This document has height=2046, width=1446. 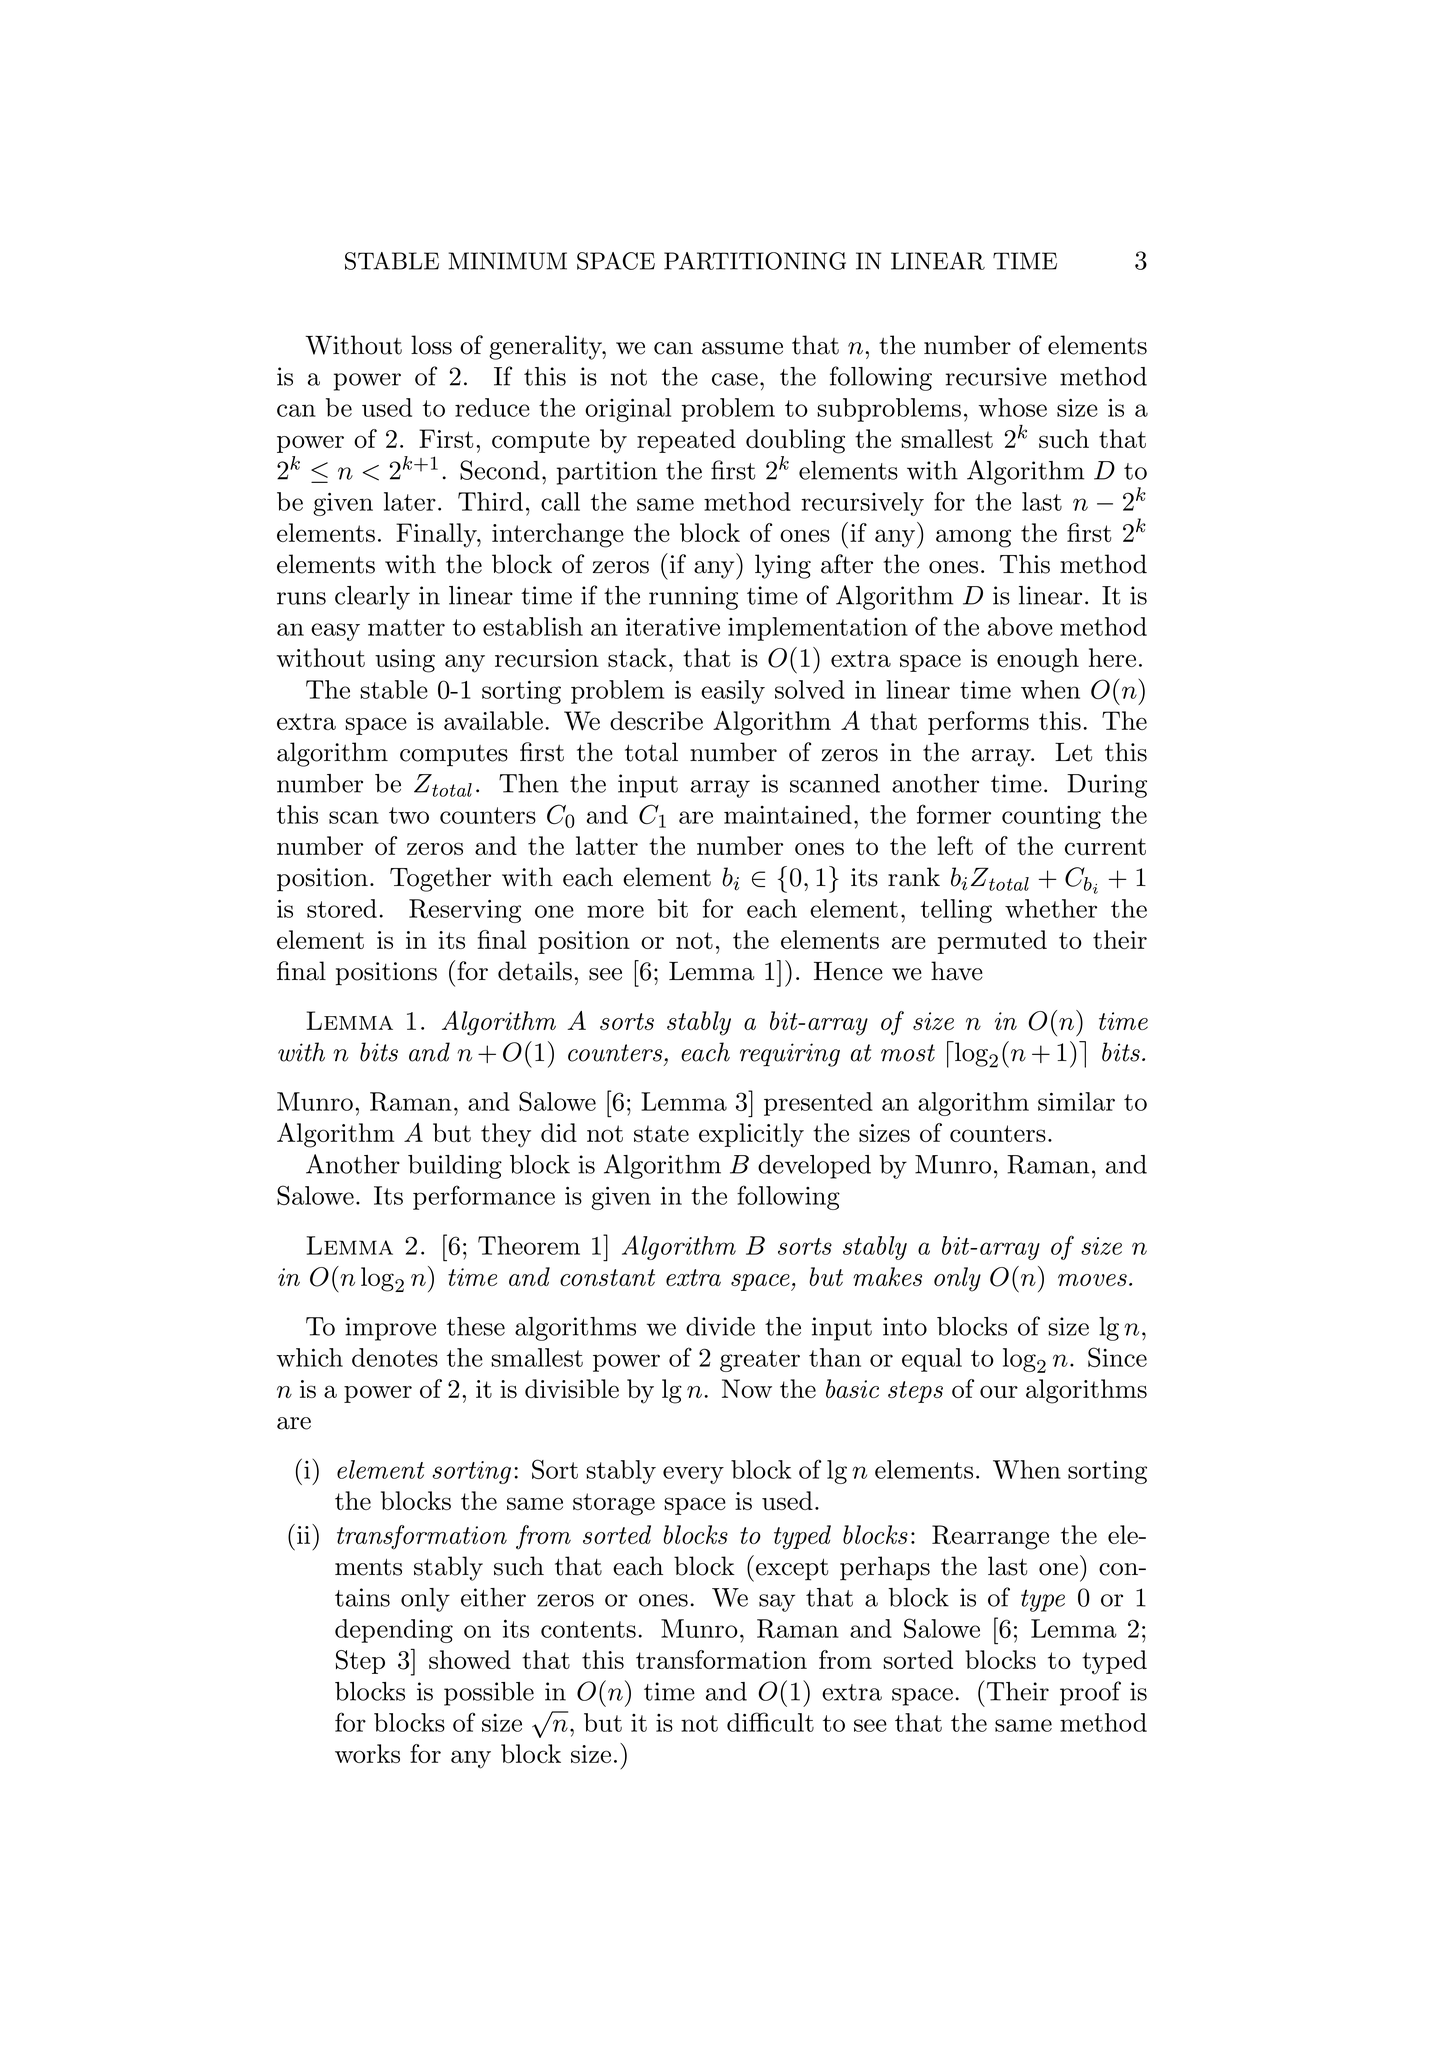 I want to click on loss, so click(x=431, y=345).
